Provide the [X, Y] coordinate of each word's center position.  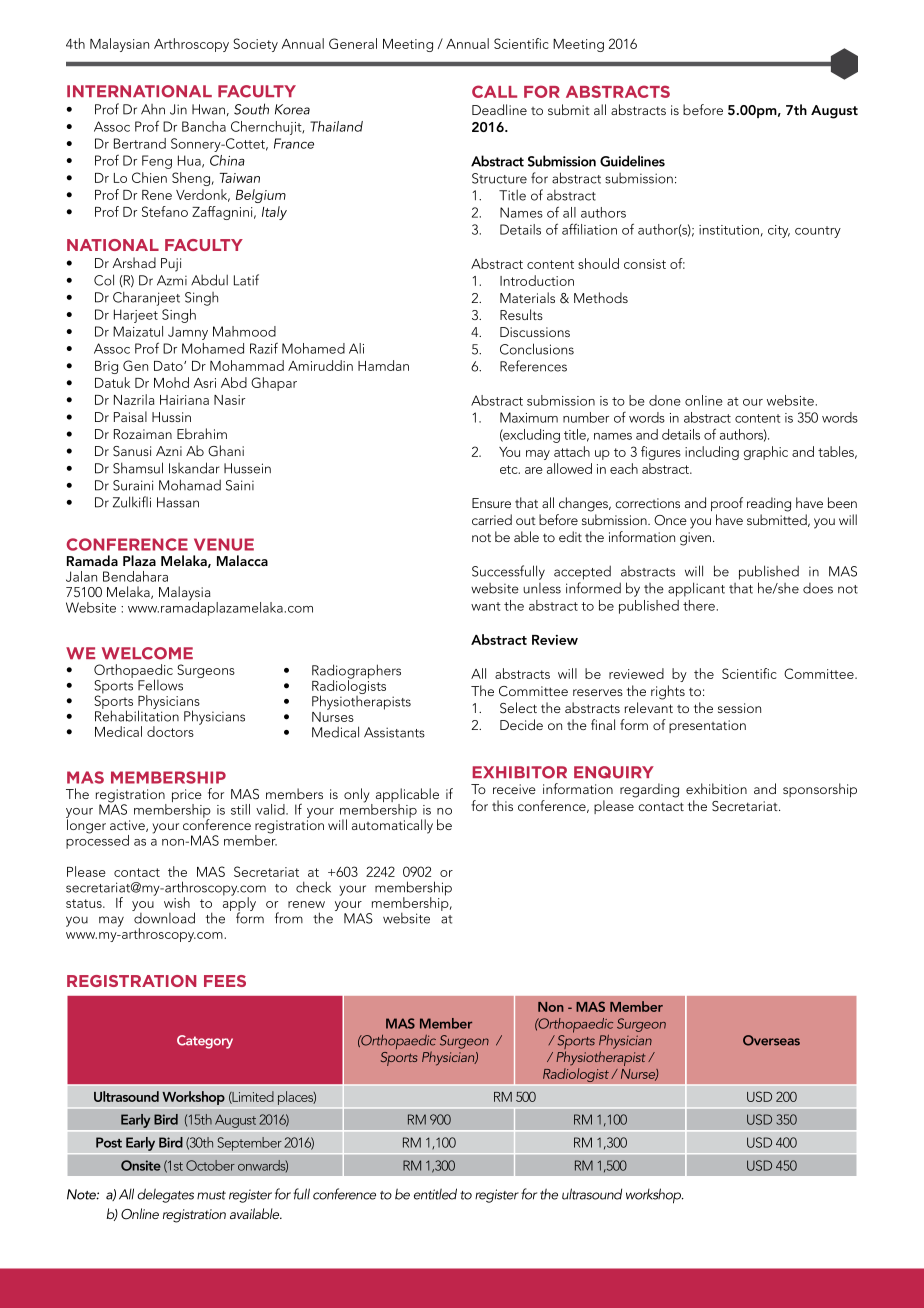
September [249, 1144]
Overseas [771, 1040]
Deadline [499, 109]
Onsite [141, 1165]
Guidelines [632, 161]
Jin [178, 109]
